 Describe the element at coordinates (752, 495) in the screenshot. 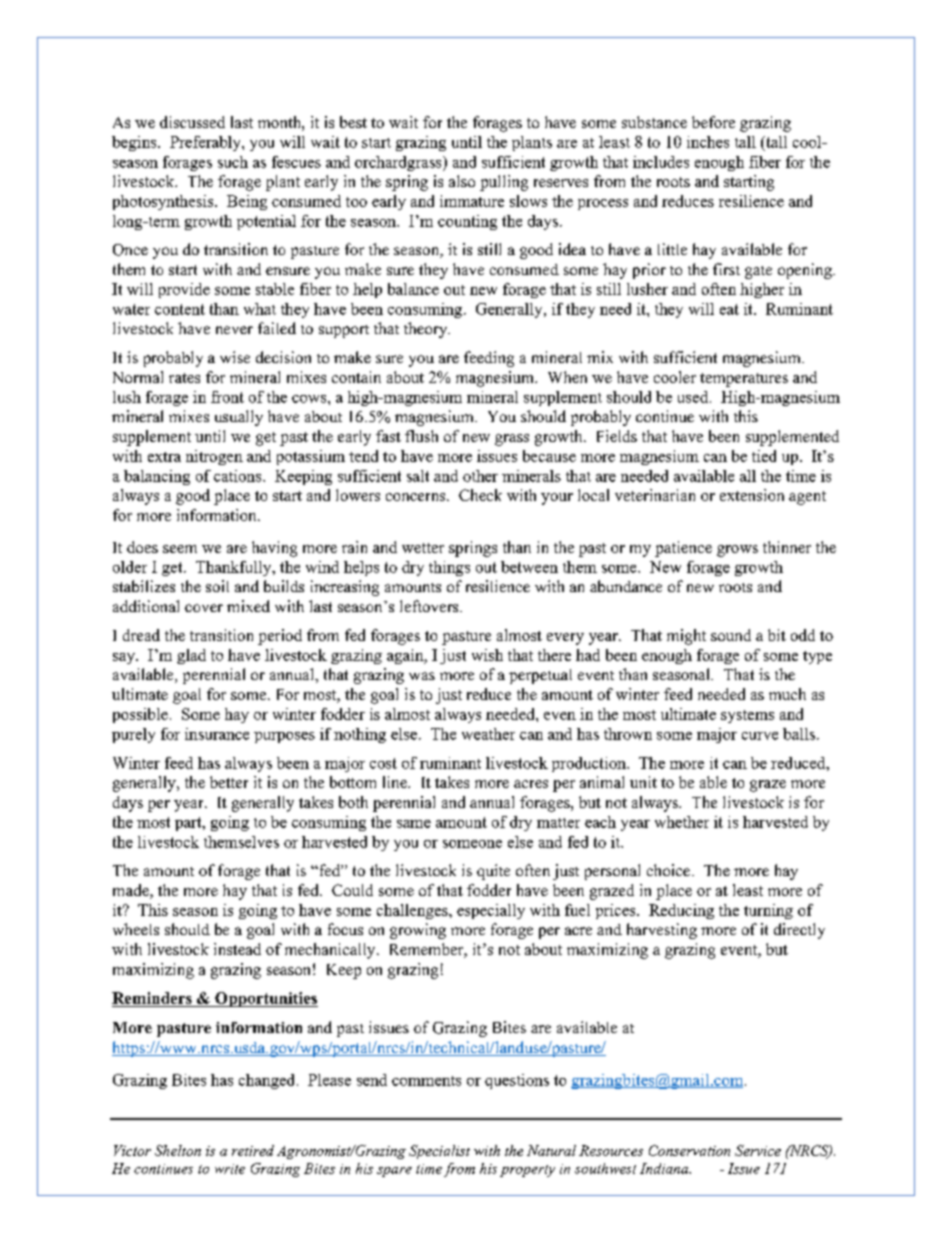

I see `extension` at that location.
